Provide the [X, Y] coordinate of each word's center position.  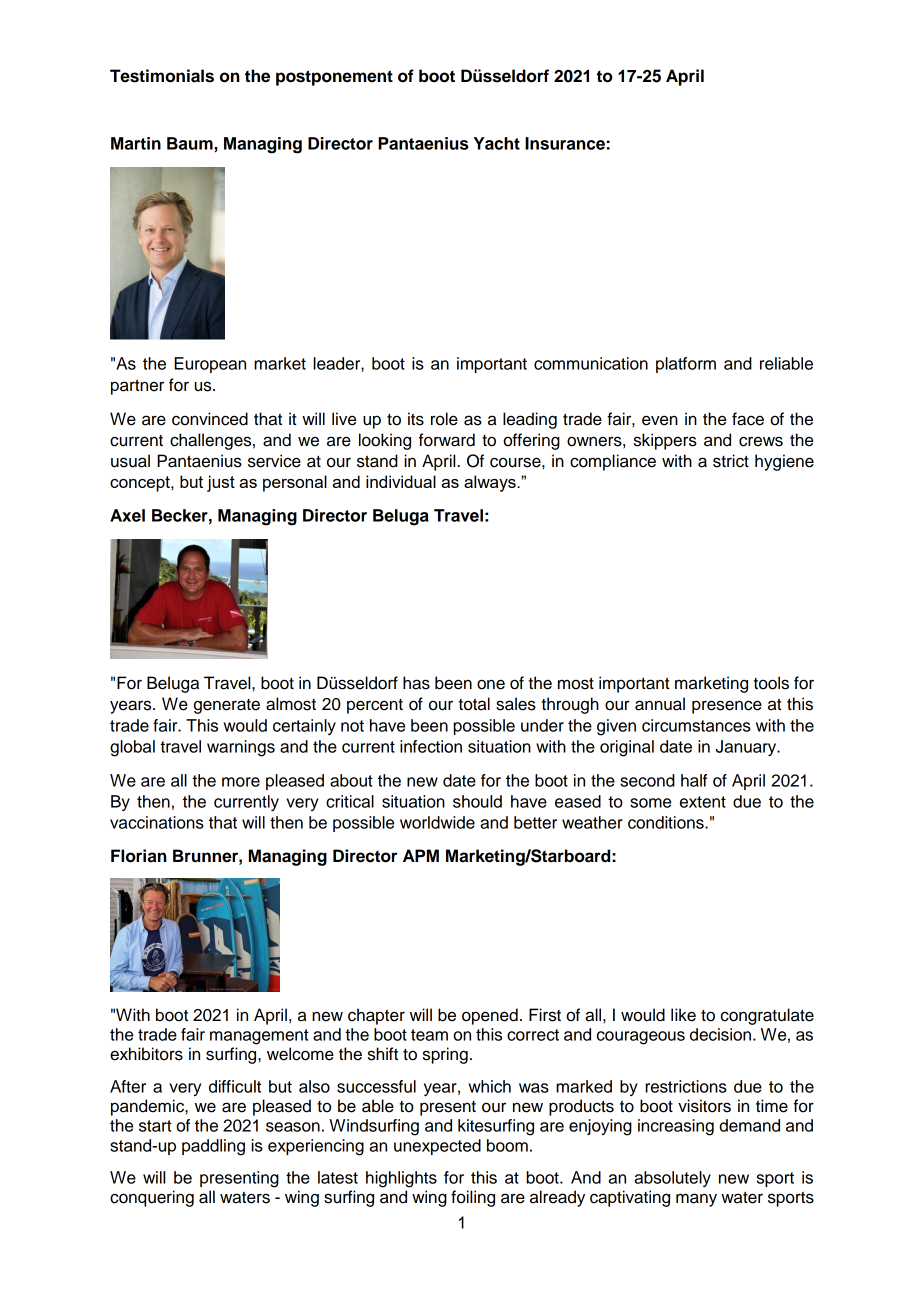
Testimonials [162, 76]
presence [727, 707]
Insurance [565, 143]
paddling [213, 1147]
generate [227, 706]
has [416, 683]
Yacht [497, 143]
